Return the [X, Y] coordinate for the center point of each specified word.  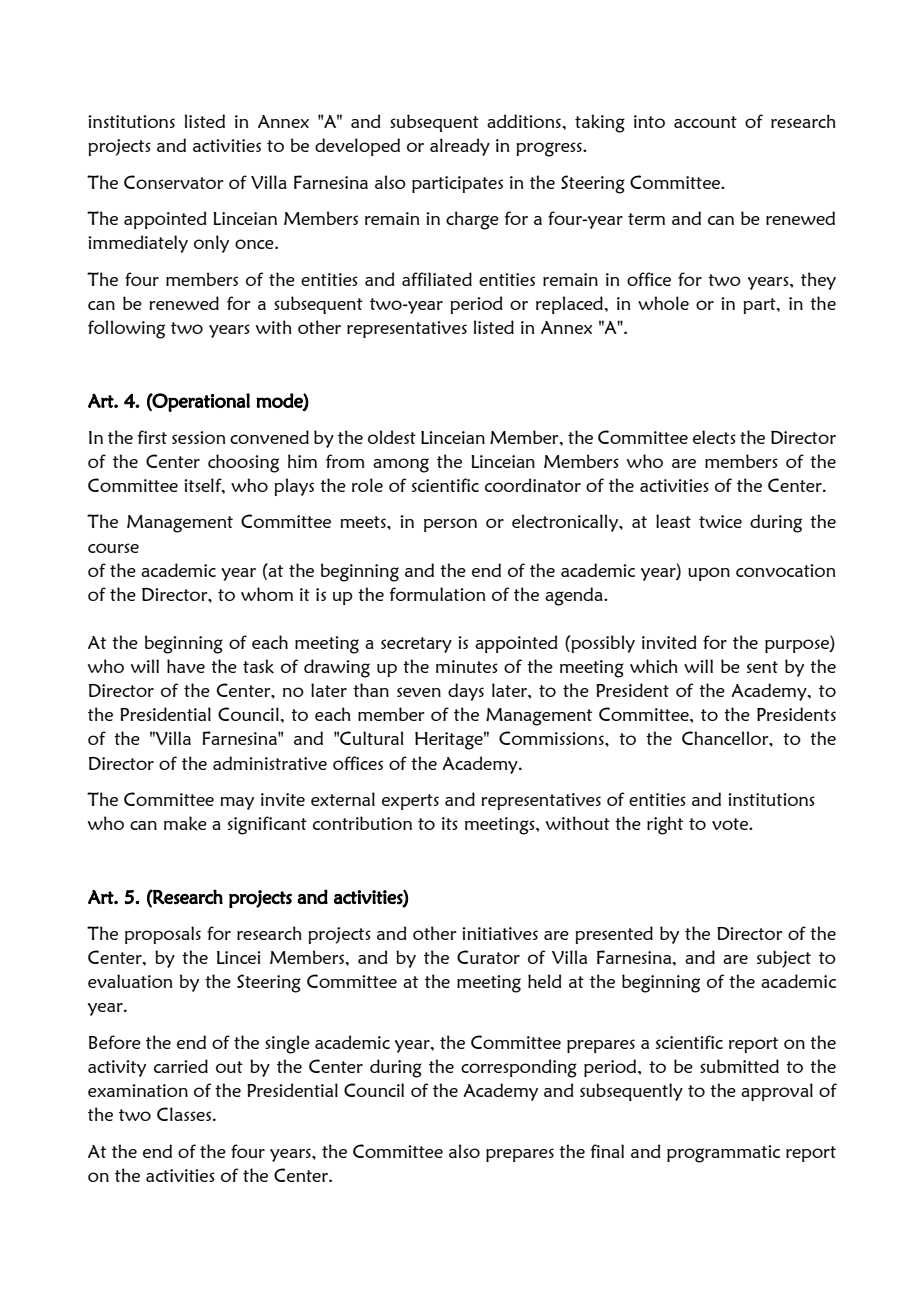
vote [731, 824]
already [460, 147]
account [705, 122]
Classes [184, 1114]
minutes [467, 666]
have [186, 666]
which [654, 666]
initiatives [500, 933]
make [185, 823]
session [198, 437]
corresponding [519, 1068]
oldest [392, 437]
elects [714, 437]
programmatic [723, 1154]
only [211, 244]
